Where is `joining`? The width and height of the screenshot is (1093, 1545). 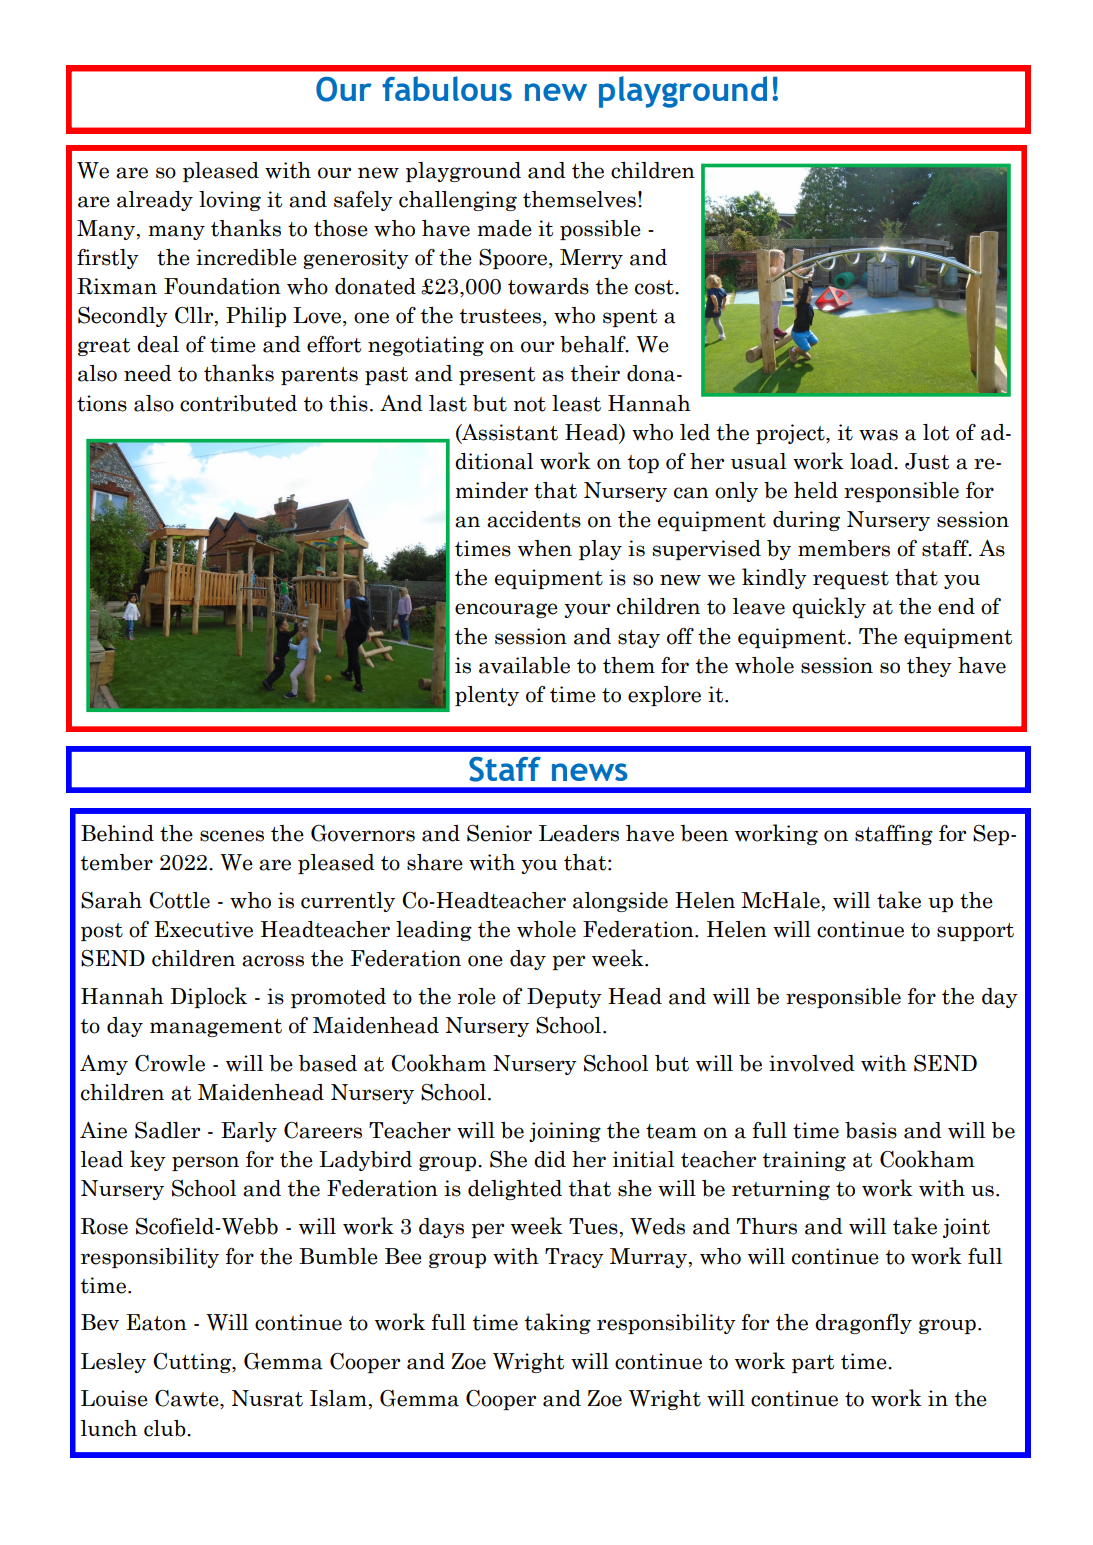 joining is located at coordinates (565, 1132).
